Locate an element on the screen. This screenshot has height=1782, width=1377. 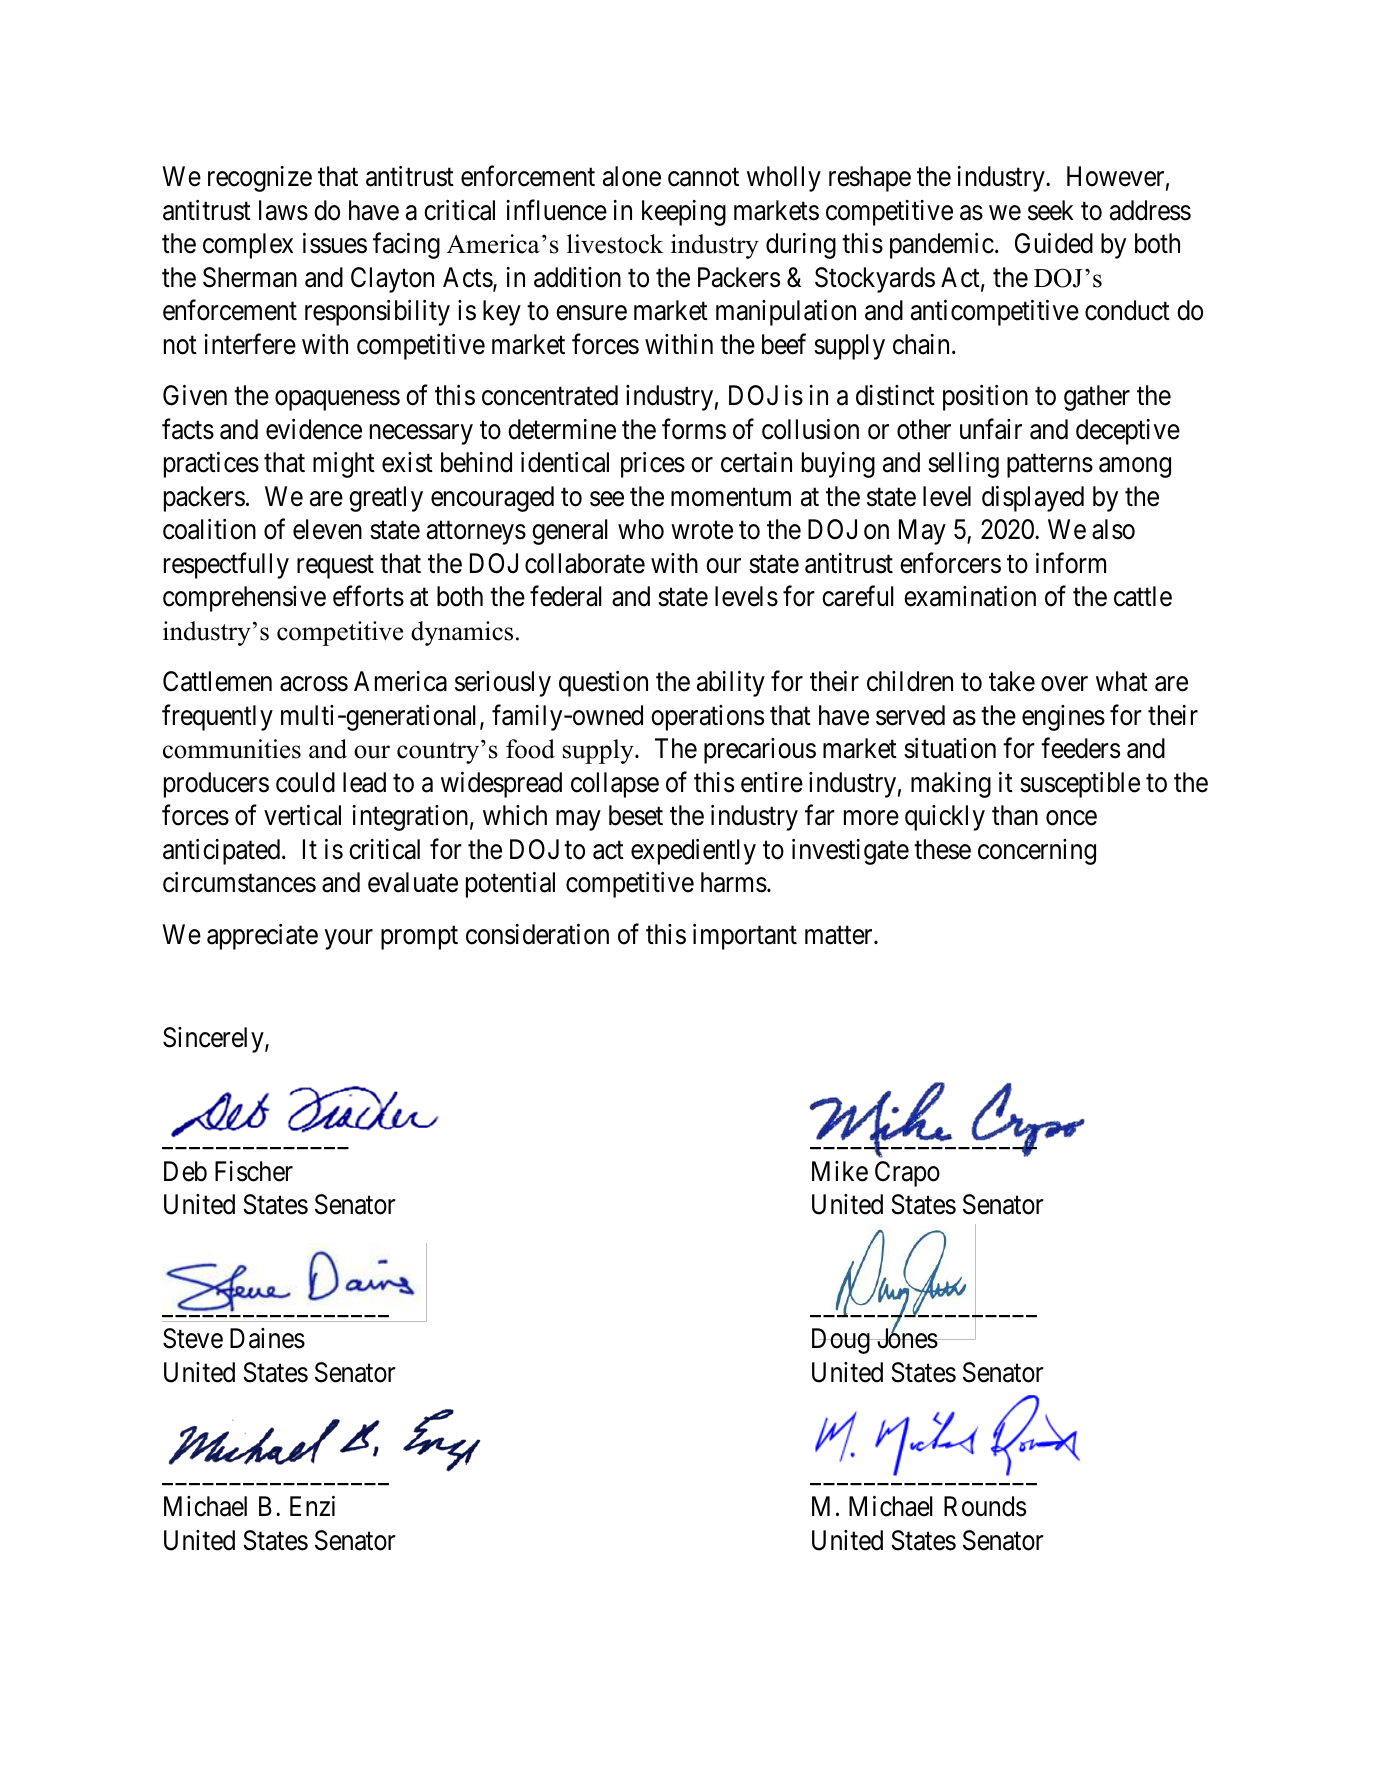
Daines is located at coordinates (267, 1338).
